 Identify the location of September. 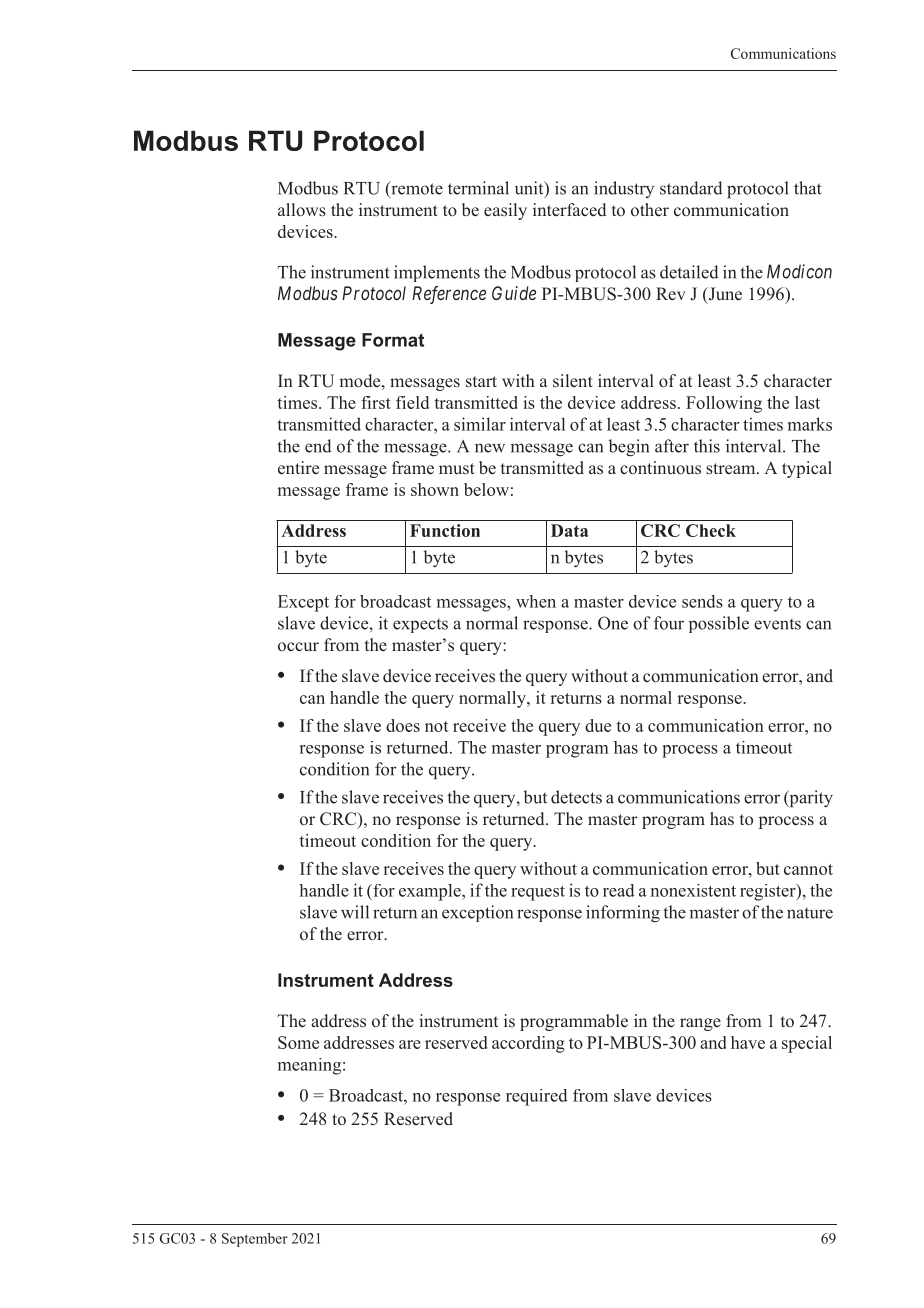
(255, 1240).
